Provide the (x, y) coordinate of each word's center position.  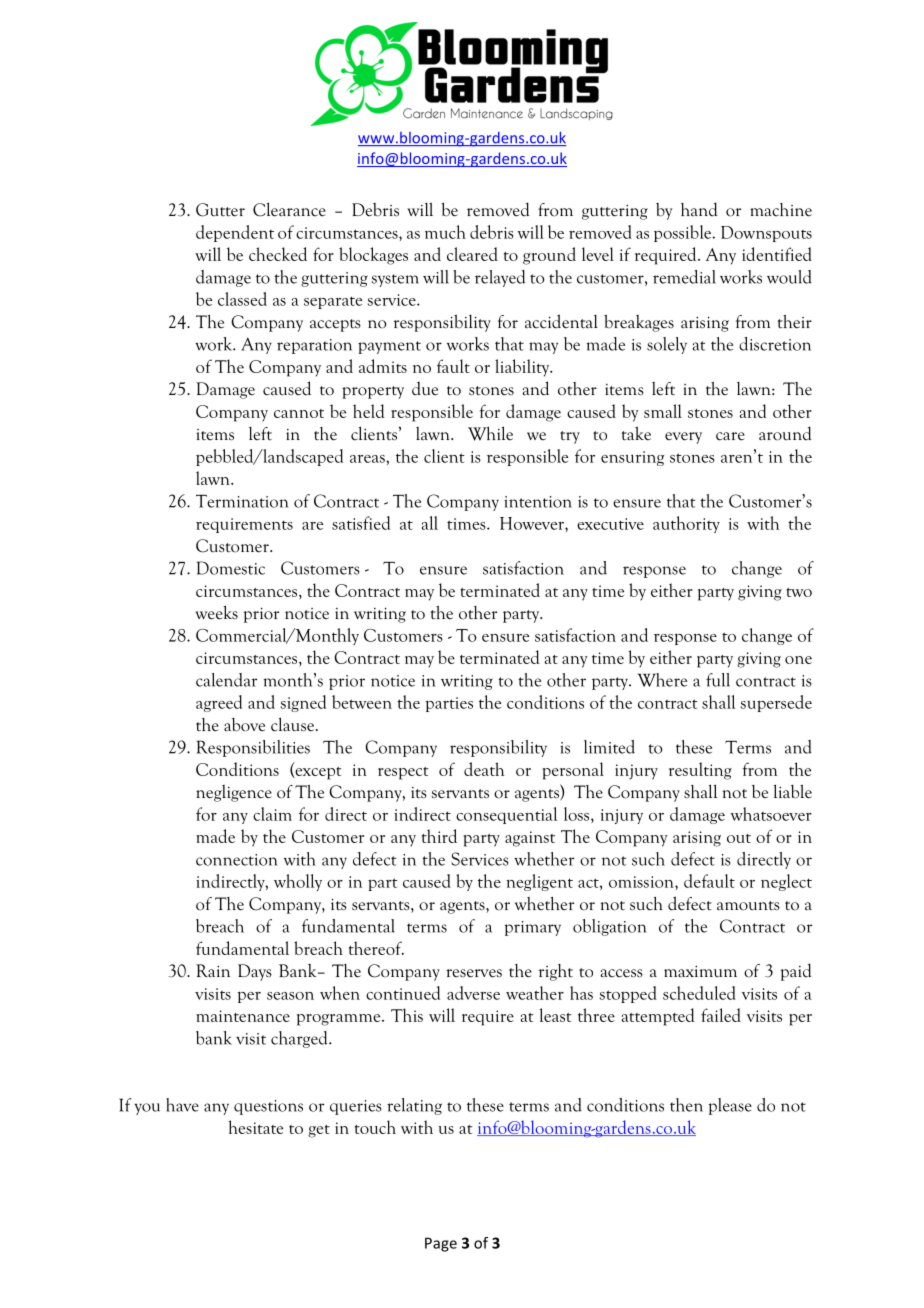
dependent (235, 233)
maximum (700, 971)
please (730, 1106)
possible (684, 233)
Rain (213, 971)
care (730, 436)
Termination (242, 501)
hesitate (256, 1127)
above (244, 725)
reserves (474, 973)
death (484, 769)
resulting (700, 771)
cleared (472, 254)
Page (441, 1244)
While (490, 433)
